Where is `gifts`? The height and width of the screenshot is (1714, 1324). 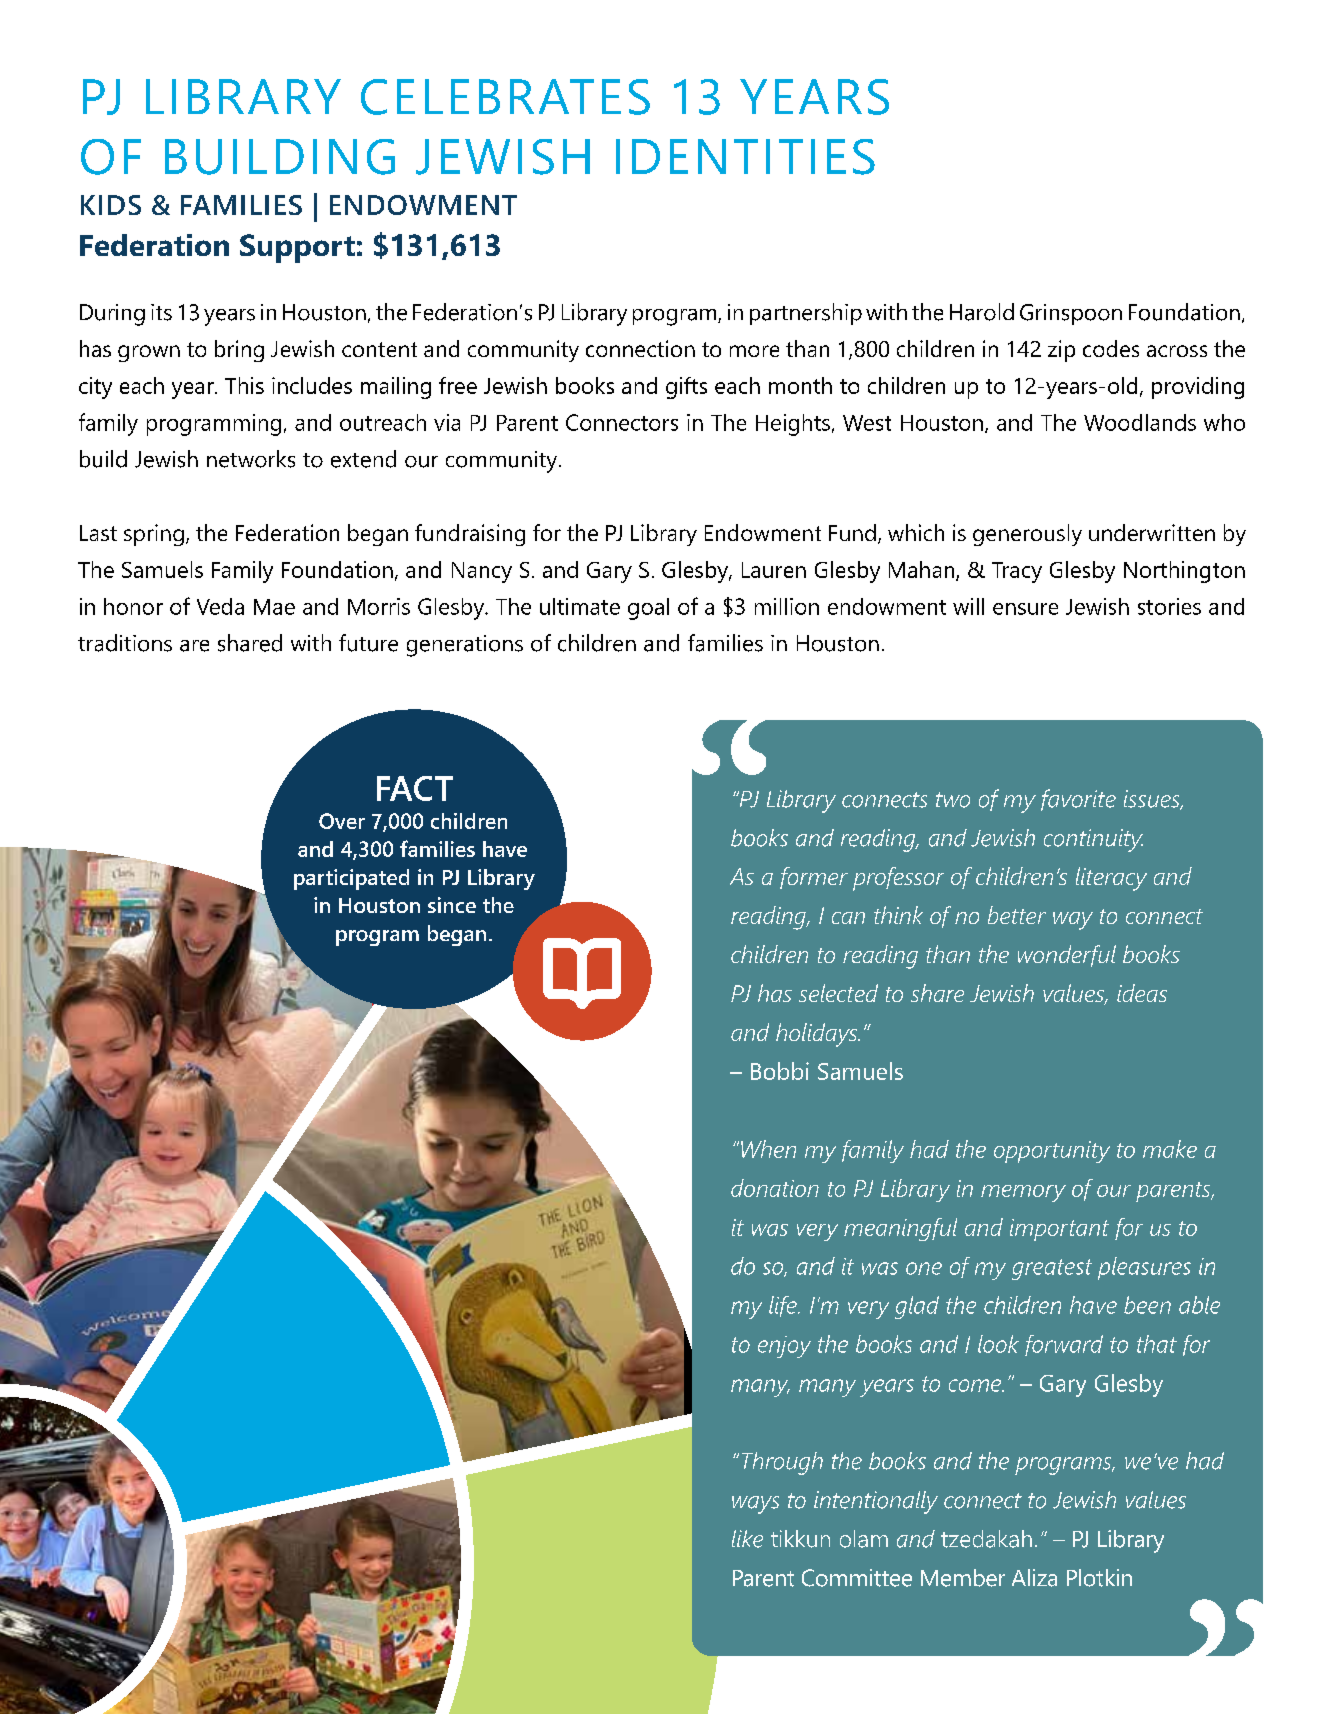 gifts is located at coordinates (686, 388).
